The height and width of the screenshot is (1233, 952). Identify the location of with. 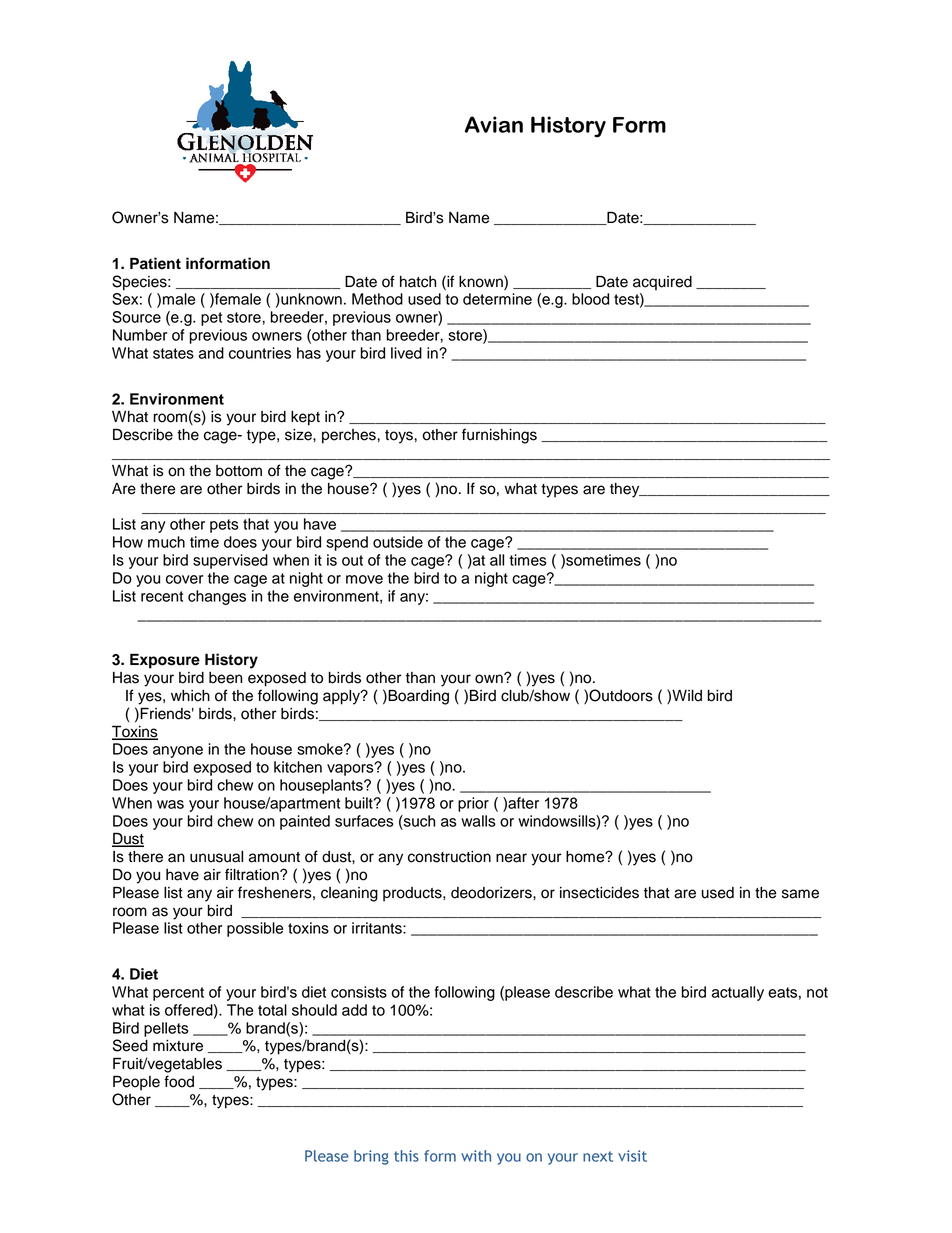
(476, 1156).
